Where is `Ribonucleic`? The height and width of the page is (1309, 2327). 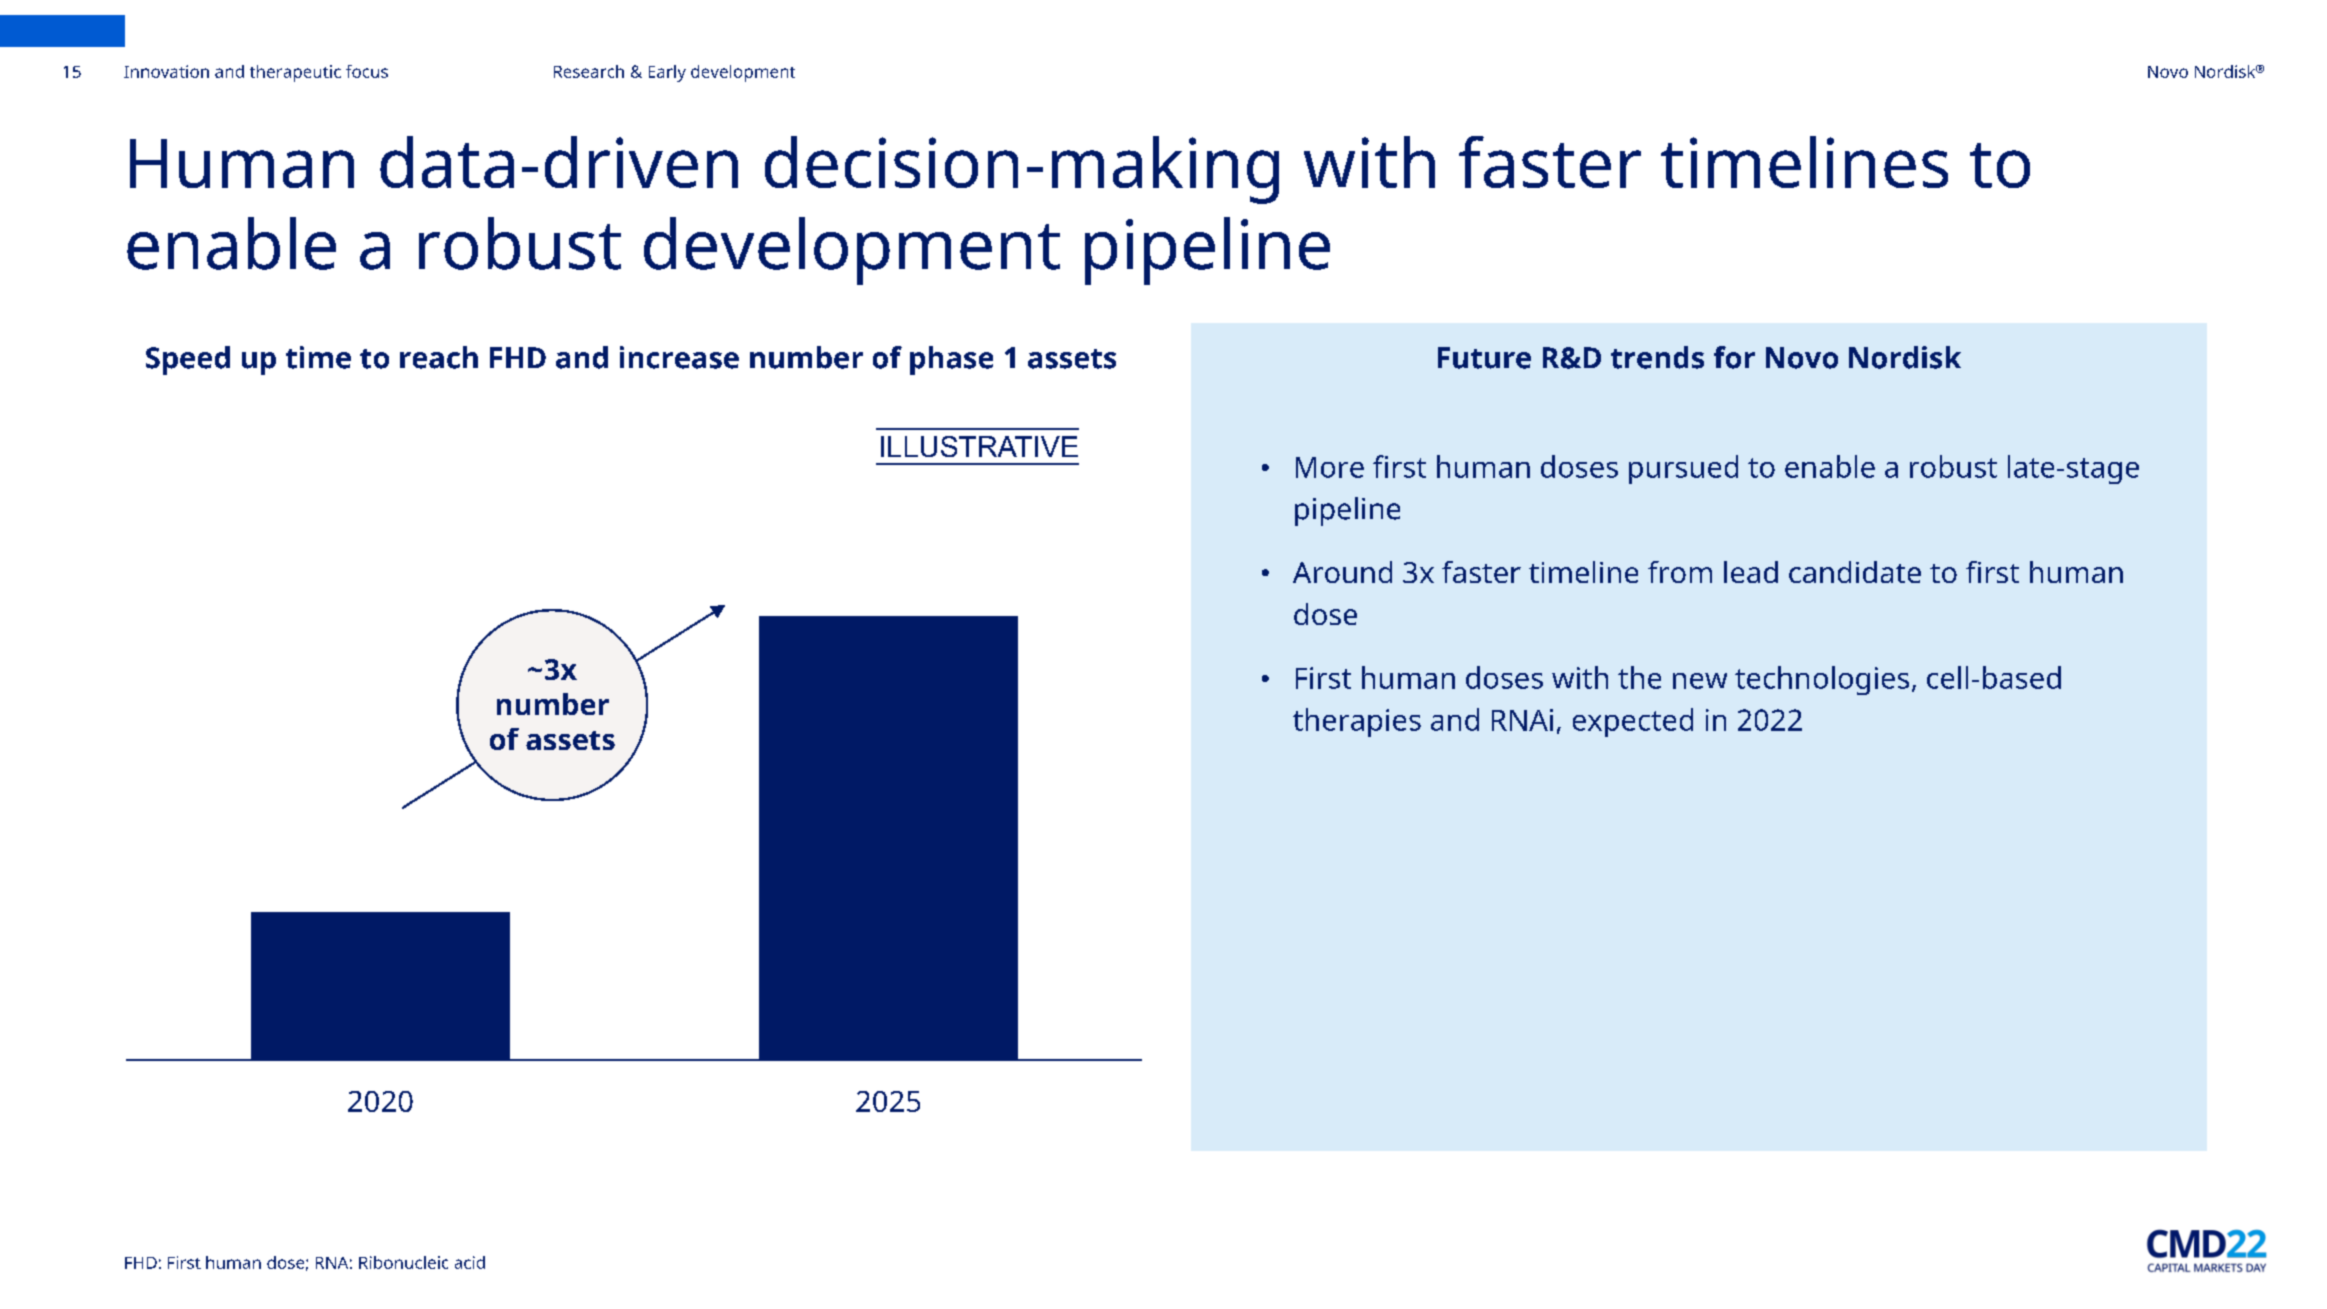
Ribonucleic is located at coordinates (403, 1262).
